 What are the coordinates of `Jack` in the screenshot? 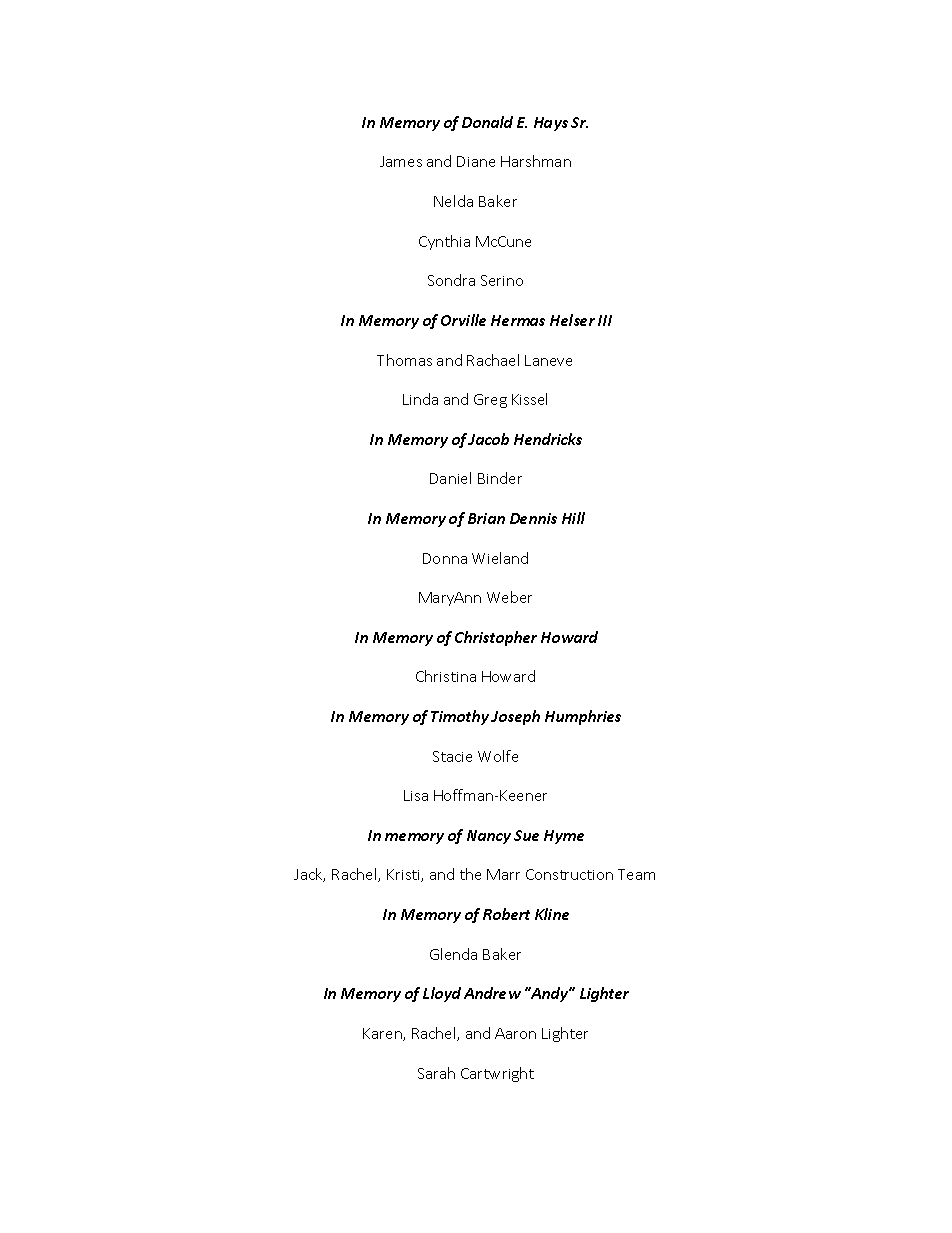 It's located at (309, 875).
